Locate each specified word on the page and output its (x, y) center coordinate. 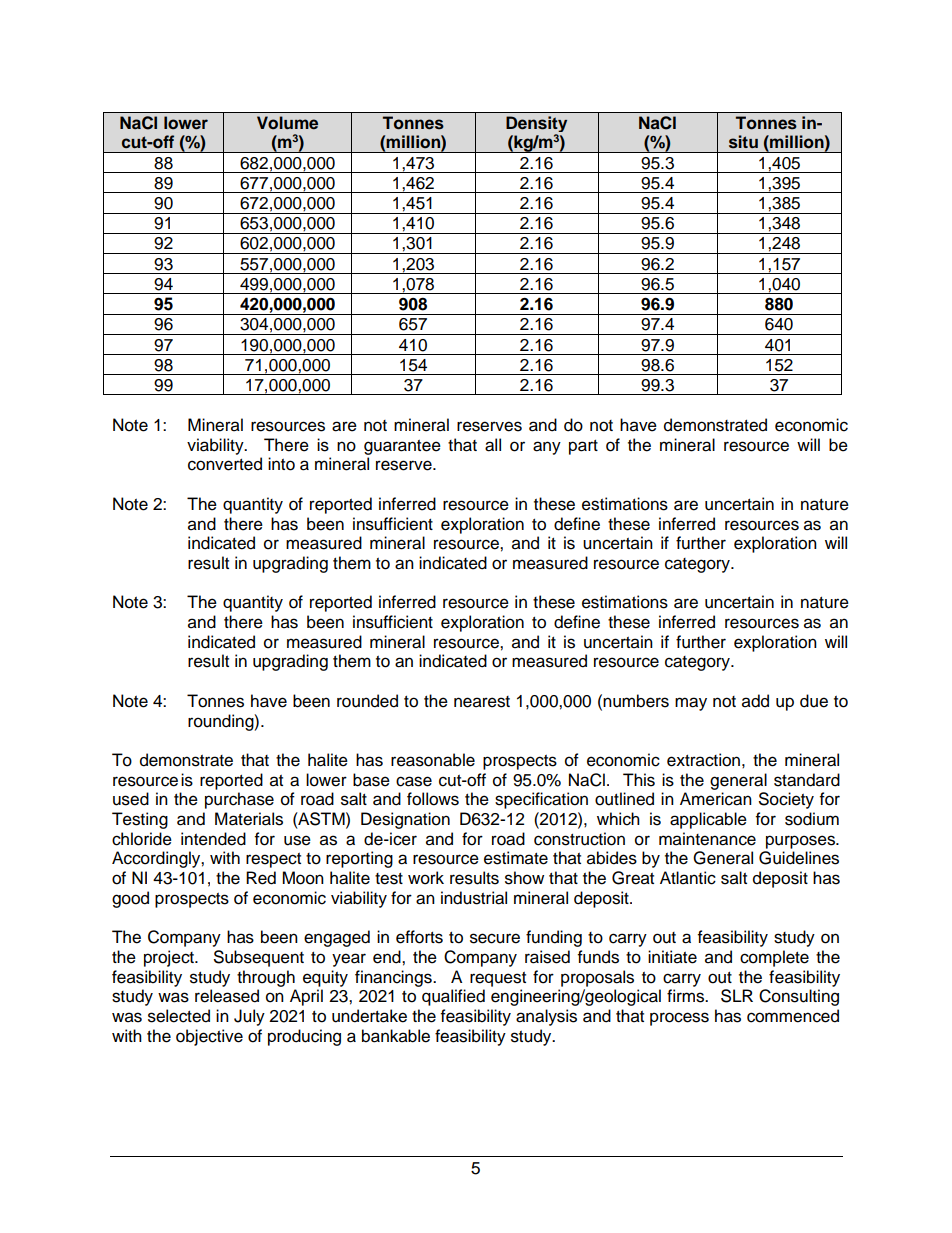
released (227, 996)
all (493, 445)
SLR (737, 996)
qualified (453, 997)
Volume (287, 123)
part (583, 447)
